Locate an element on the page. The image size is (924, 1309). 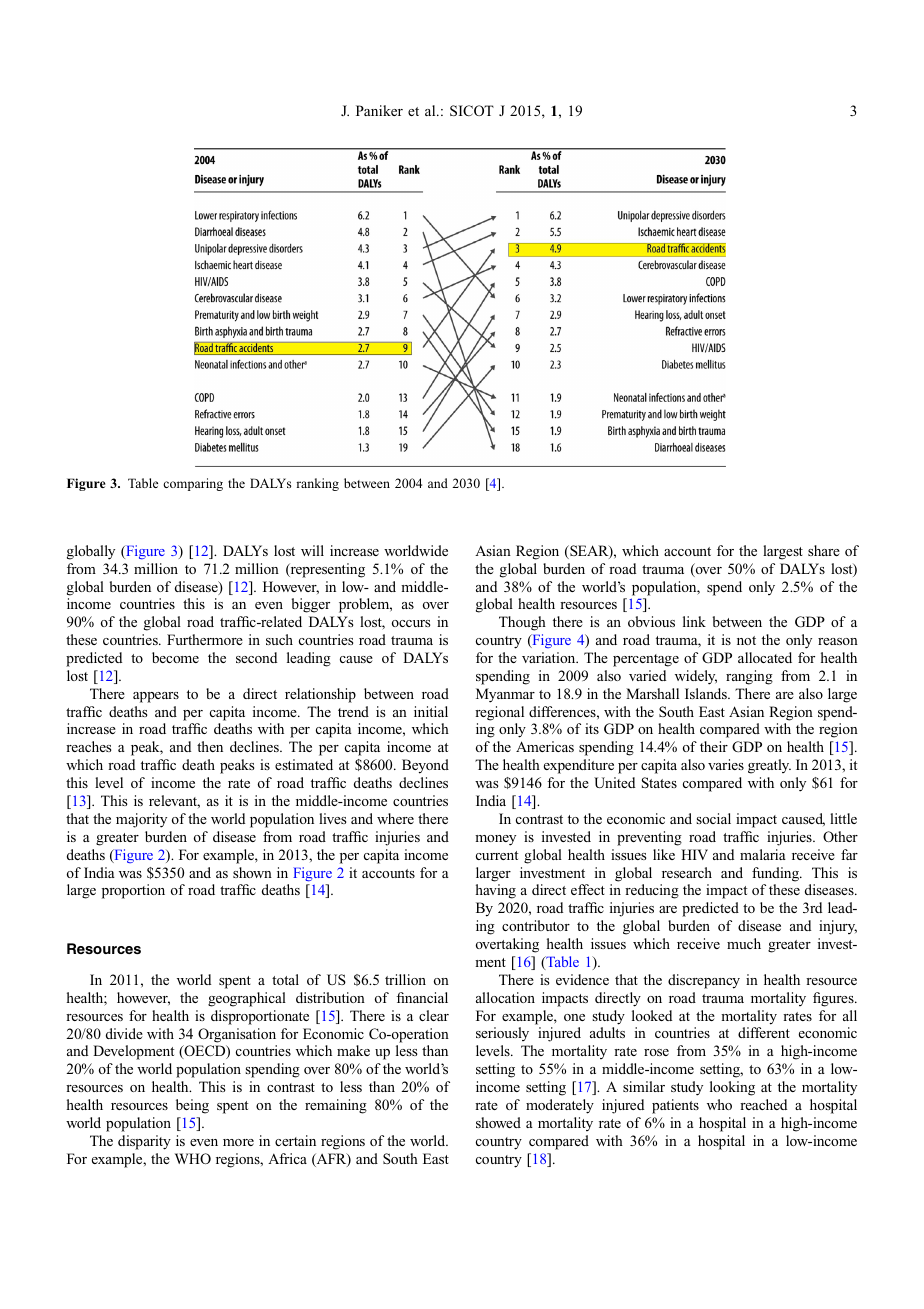
showed is located at coordinates (498, 1122).
